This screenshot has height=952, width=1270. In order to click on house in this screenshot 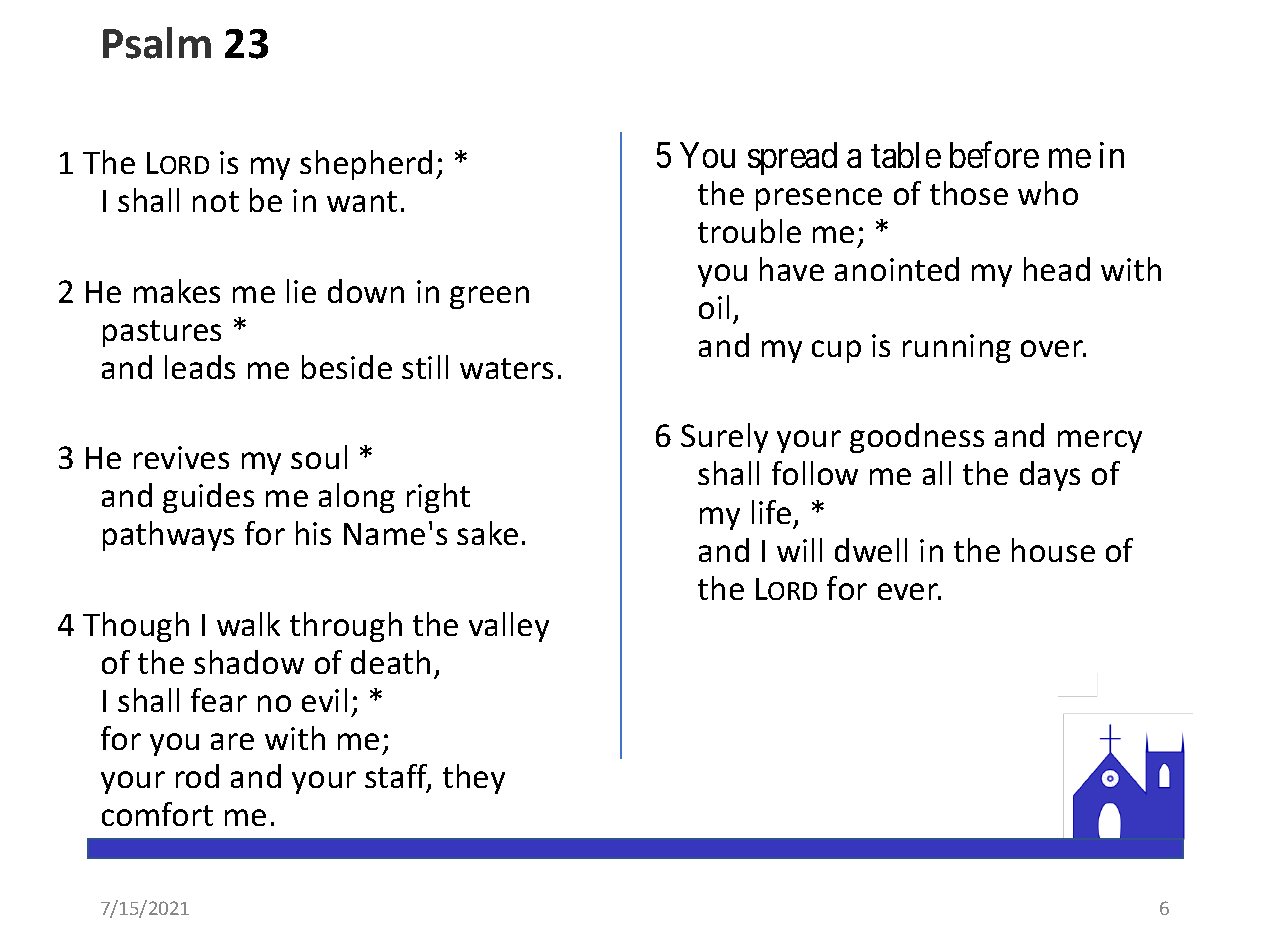, I will do `click(1053, 550)`.
